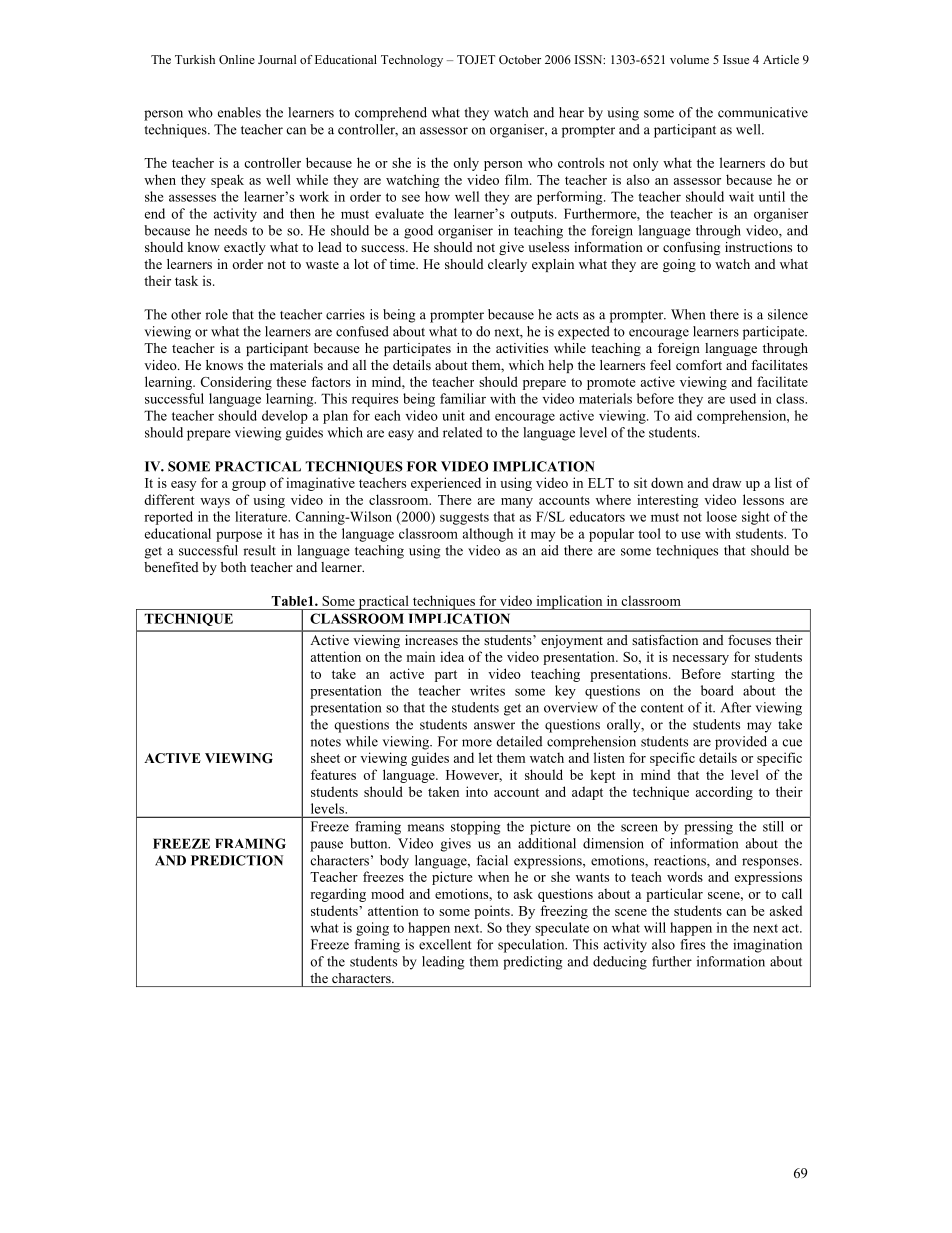 Image resolution: width=952 pixels, height=1233 pixels. Describe the element at coordinates (239, 112) in the screenshot. I see `enables` at that location.
